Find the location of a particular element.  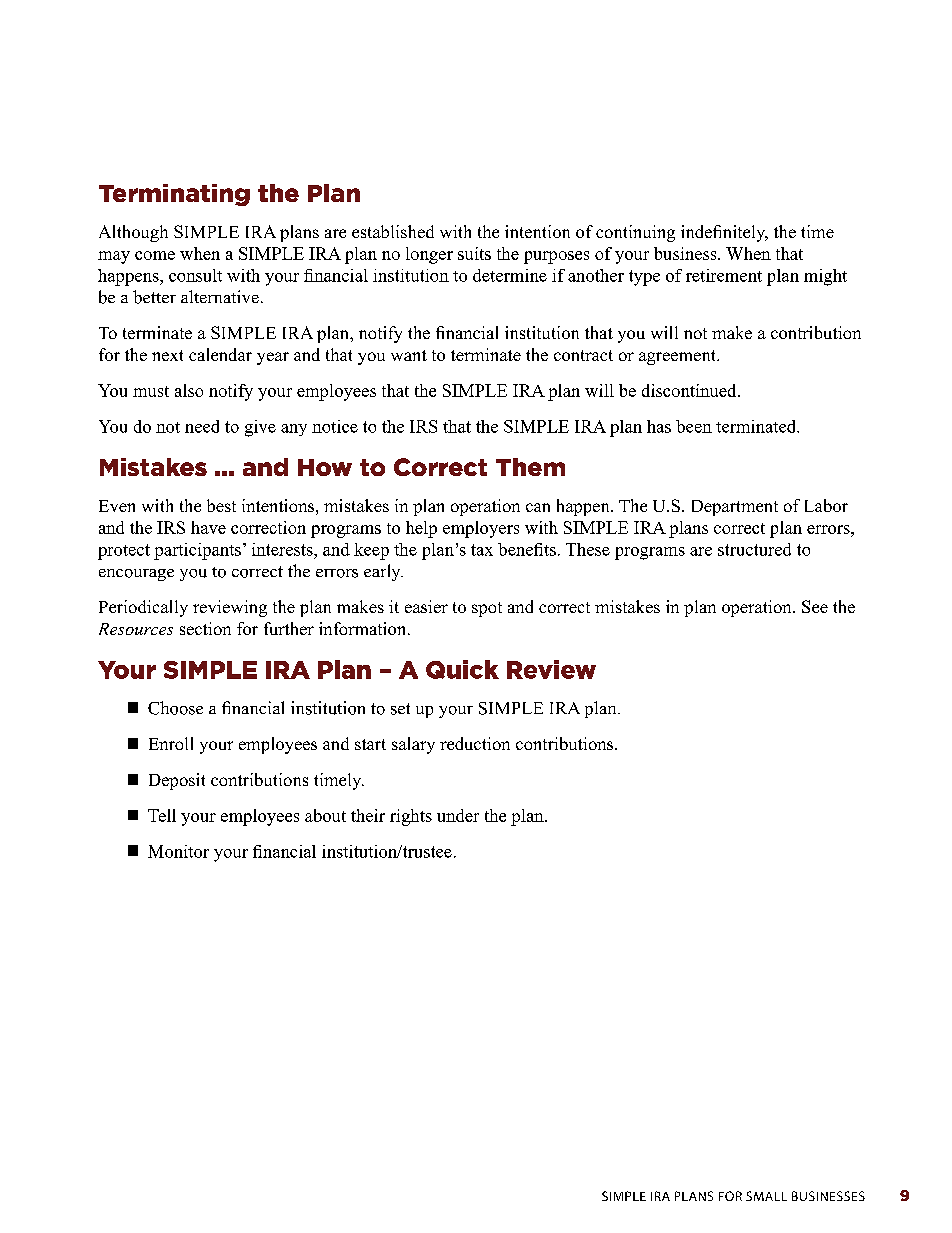

Deposit is located at coordinates (177, 781).
